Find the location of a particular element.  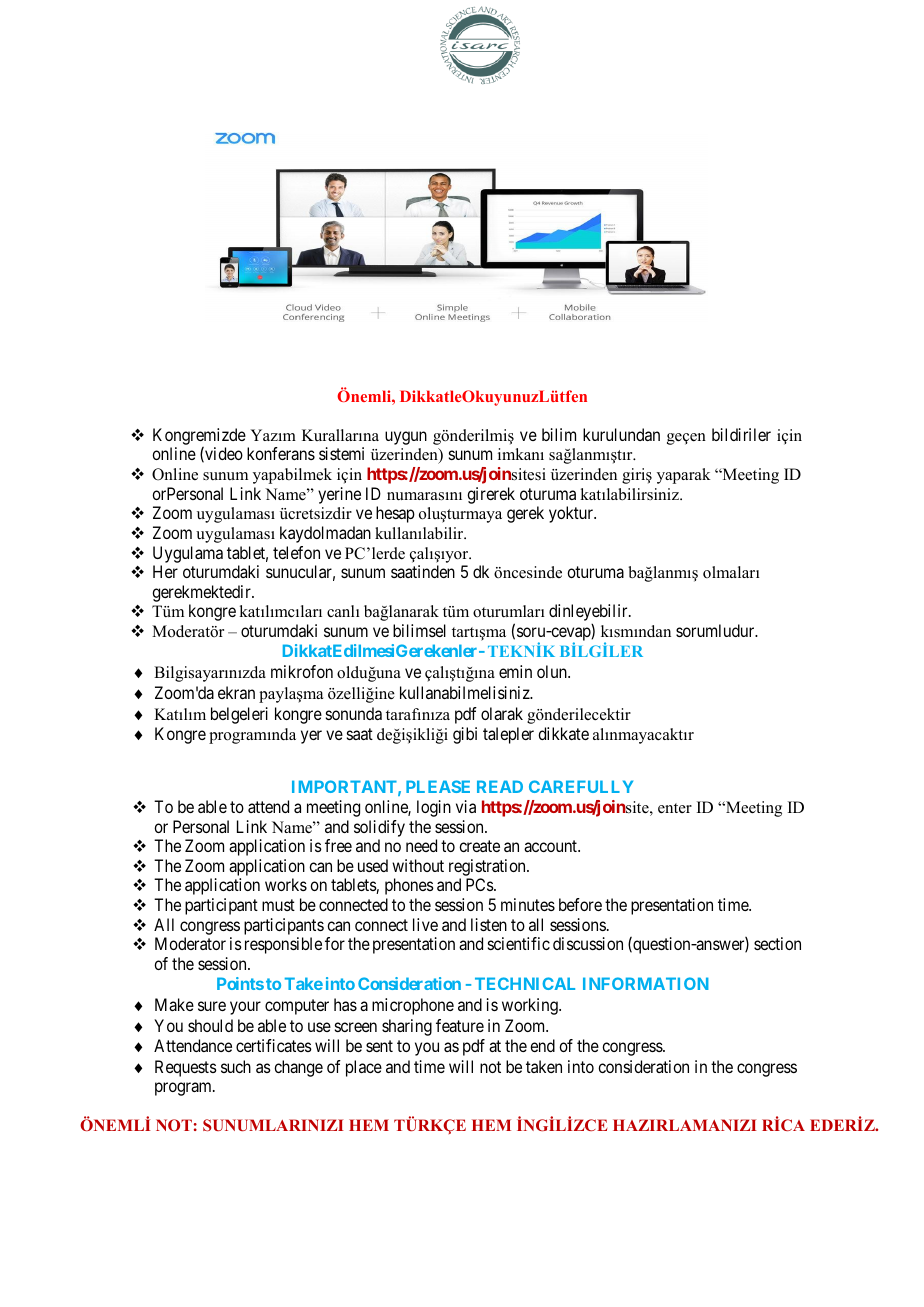

working is located at coordinates (531, 1006).
